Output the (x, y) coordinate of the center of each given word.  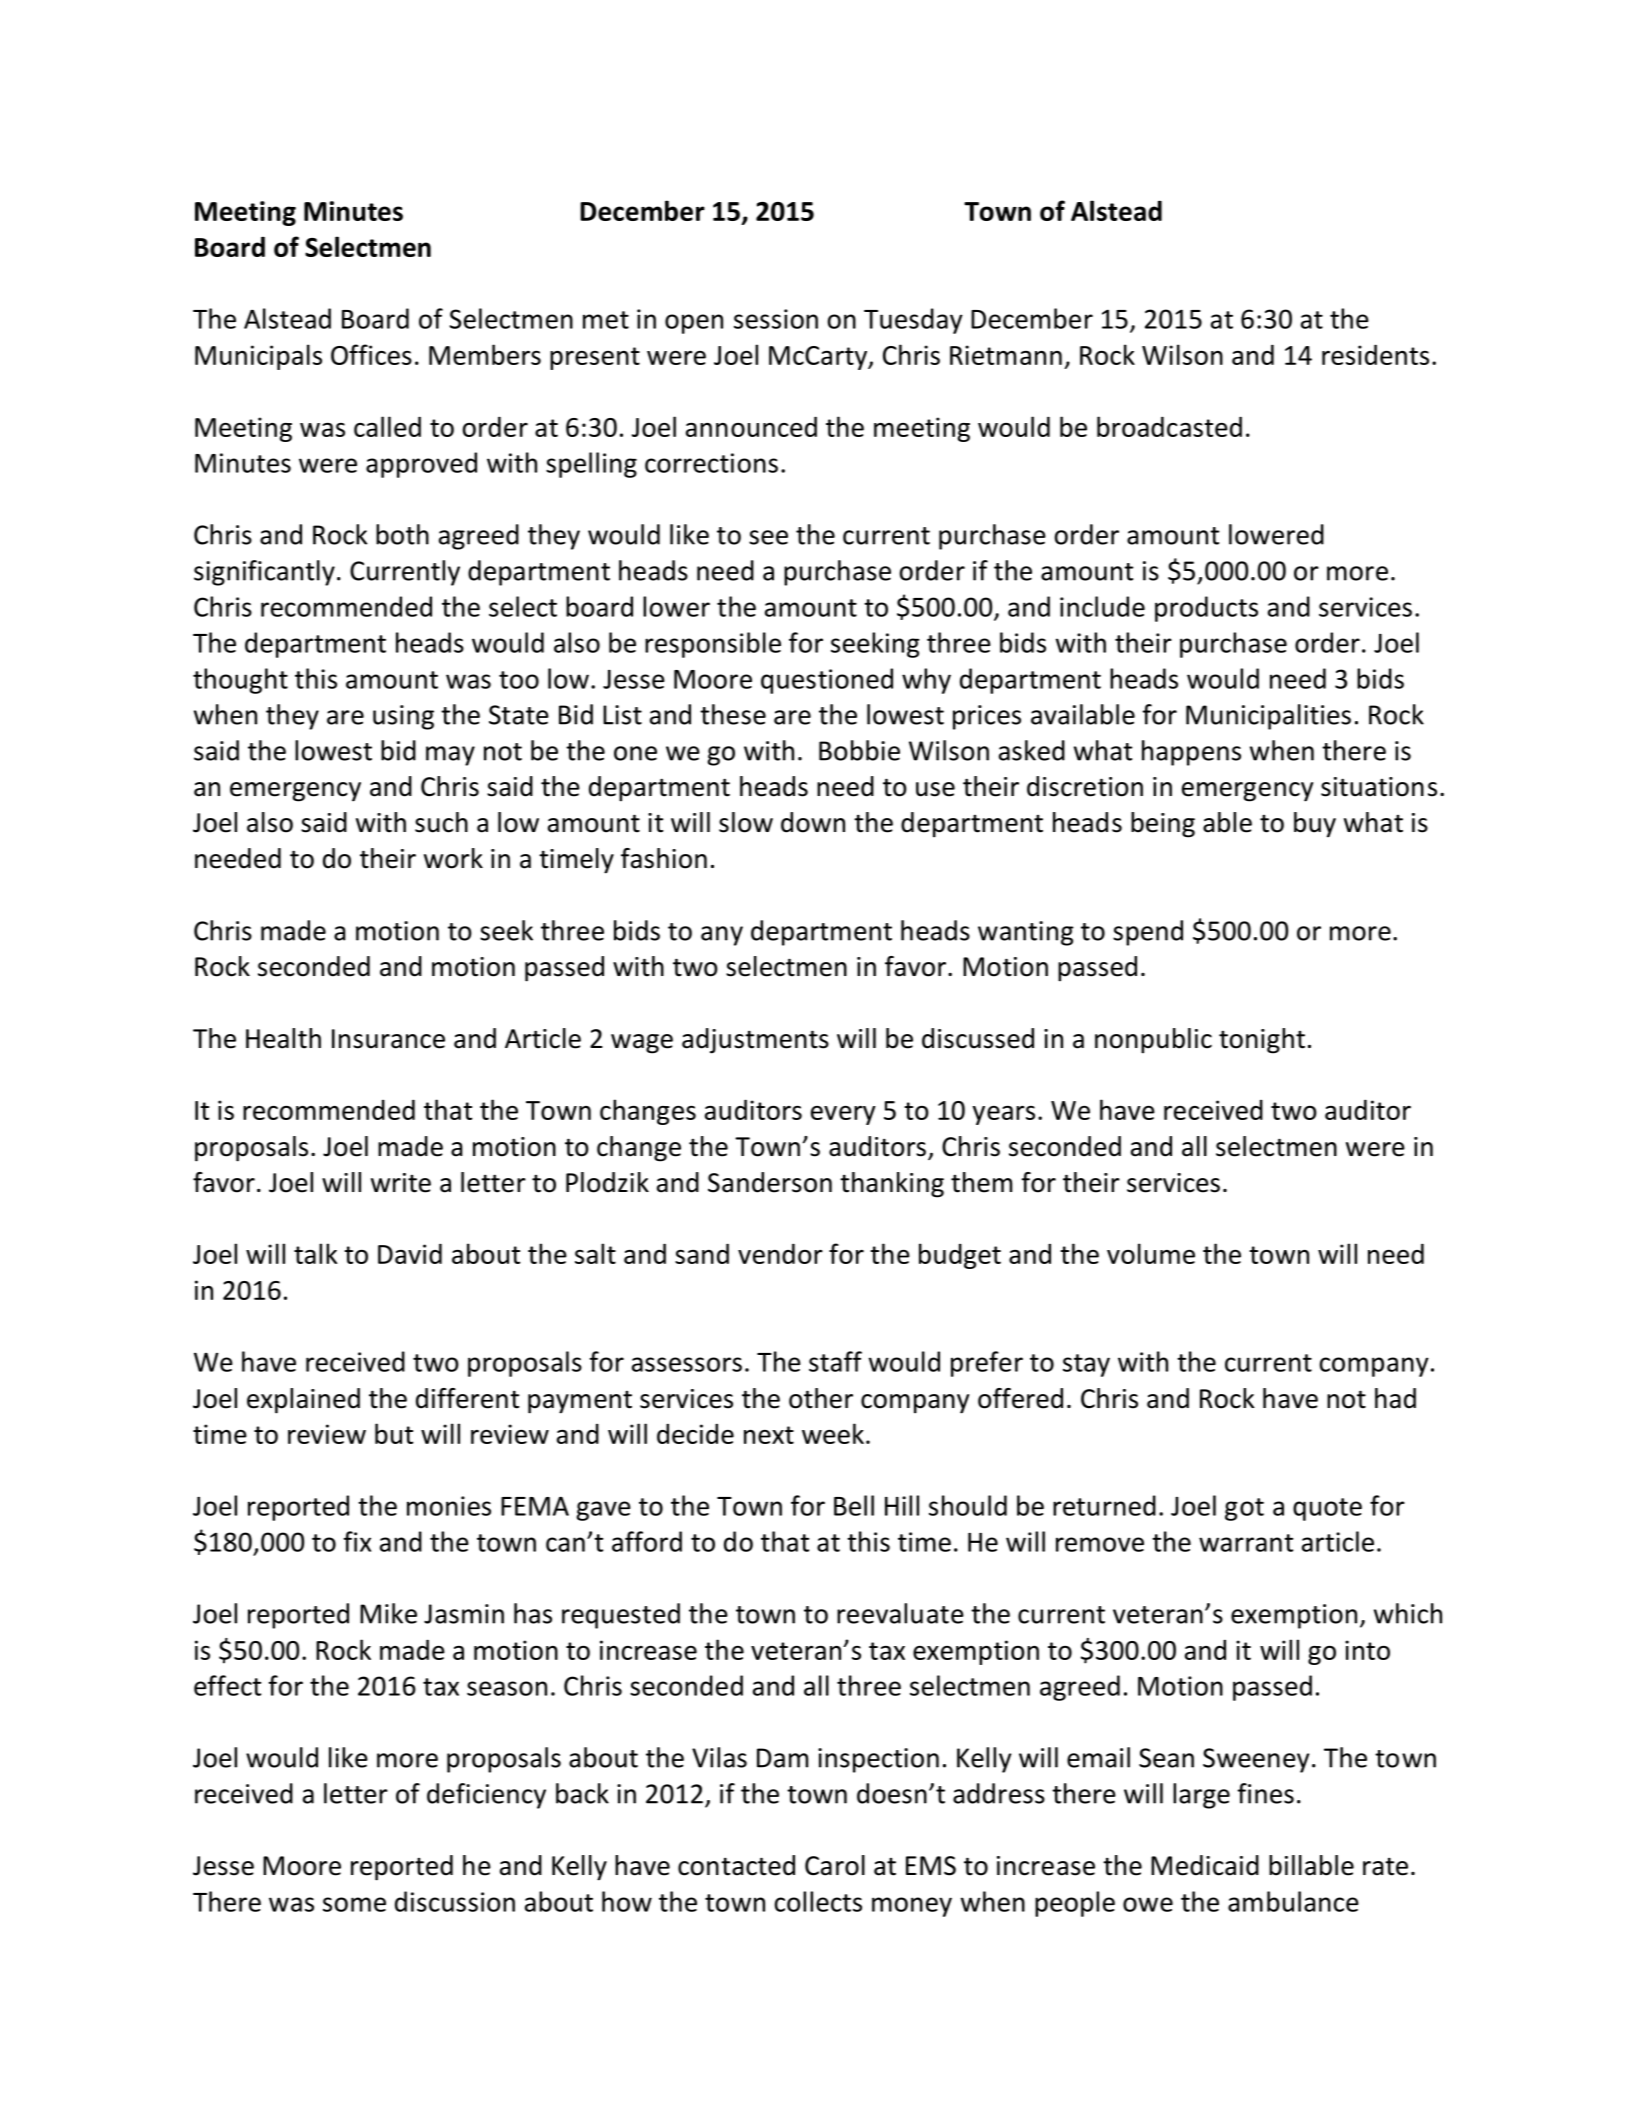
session (776, 319)
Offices (371, 354)
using (403, 717)
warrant (1246, 1543)
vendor (780, 1253)
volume (1151, 1253)
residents (1375, 354)
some (354, 1904)
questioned (827, 681)
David (410, 1253)
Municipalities (1268, 717)
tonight (1262, 1041)
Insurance (388, 1039)
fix (357, 1541)
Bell (854, 1505)
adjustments (755, 1041)
